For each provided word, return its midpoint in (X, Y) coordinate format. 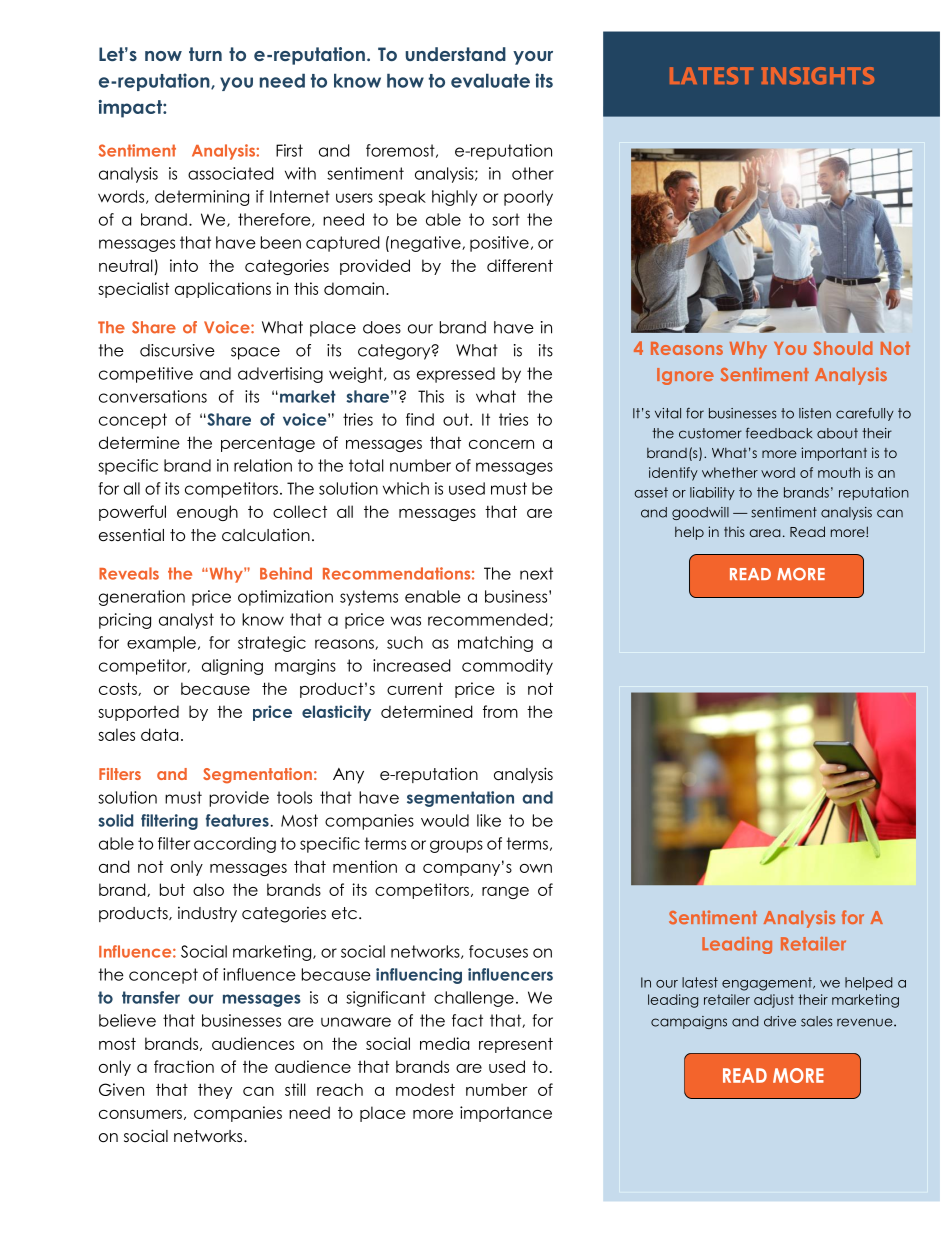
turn (205, 54)
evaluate (490, 80)
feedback (779, 433)
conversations (153, 396)
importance (506, 1114)
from (500, 711)
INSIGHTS (818, 76)
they (215, 1091)
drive (780, 1021)
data (159, 734)
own (536, 868)
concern (501, 444)
